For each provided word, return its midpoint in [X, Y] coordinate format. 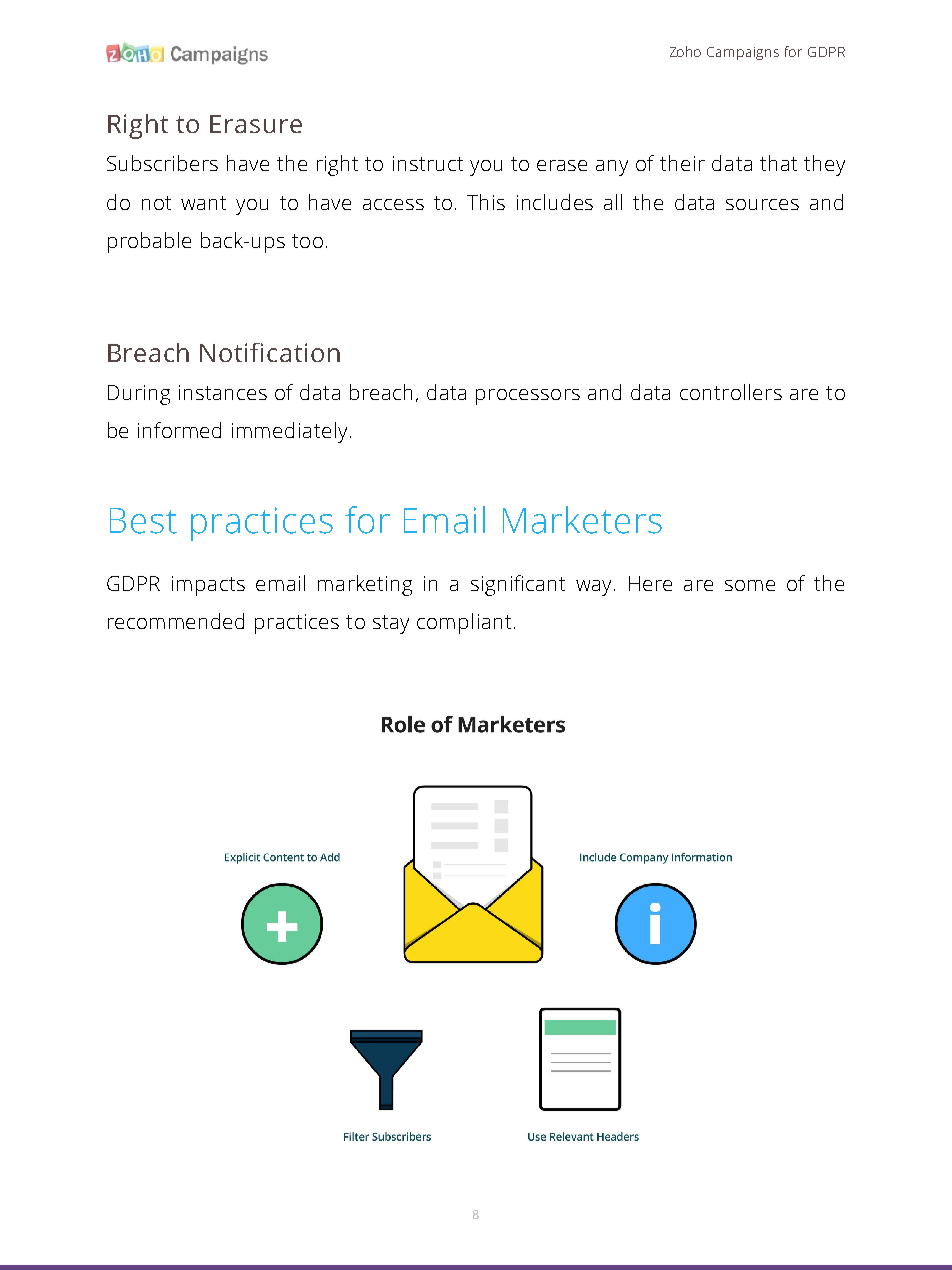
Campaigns [743, 53]
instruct [428, 163]
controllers [731, 392]
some [750, 585]
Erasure [256, 124]
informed [179, 430]
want [203, 203]
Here [650, 583]
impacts [208, 586]
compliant [464, 623]
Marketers [582, 520]
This [486, 202]
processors [528, 397]
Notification [270, 352]
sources [762, 204]
